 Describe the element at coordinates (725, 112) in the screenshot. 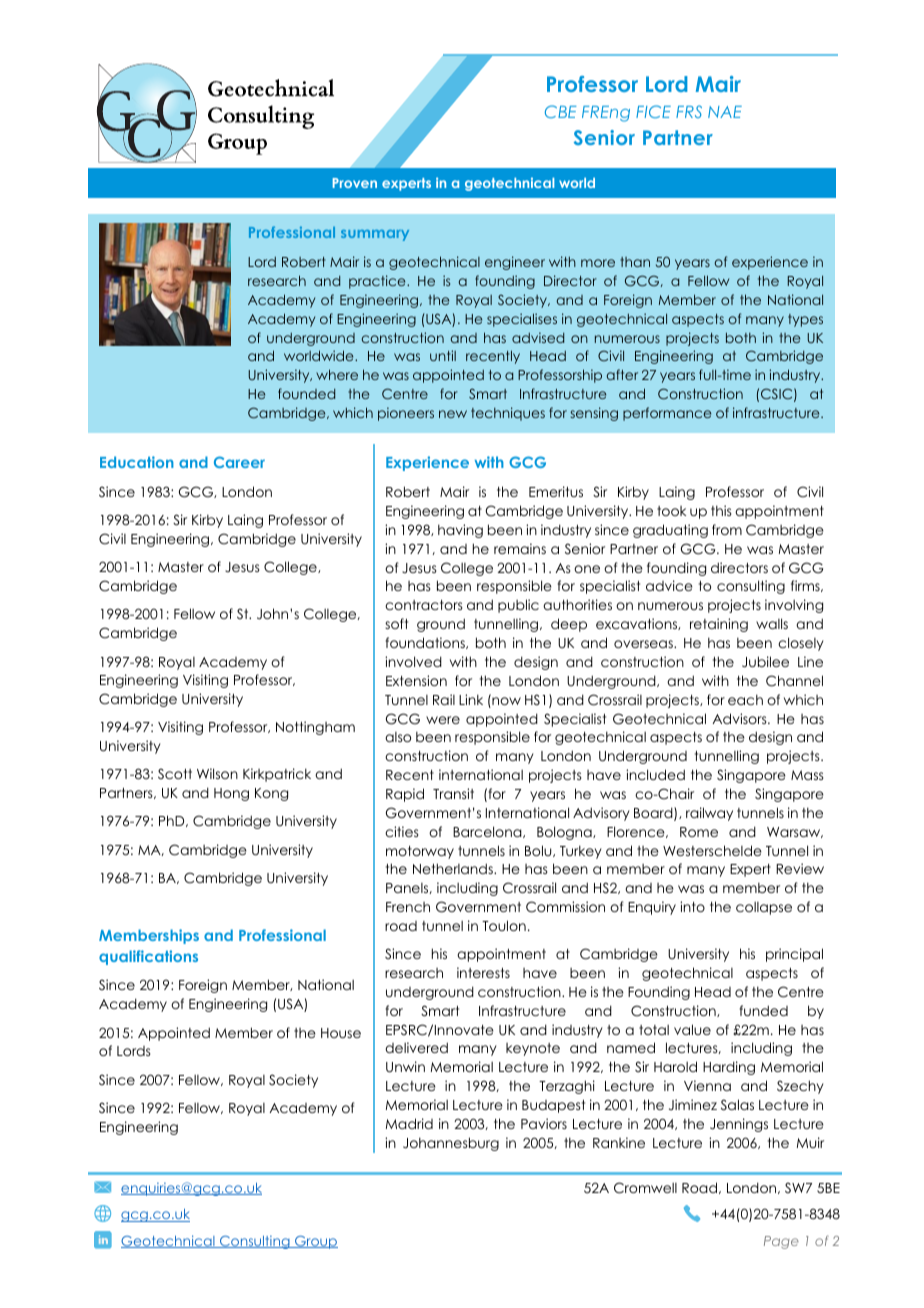

I see `NAE` at that location.
